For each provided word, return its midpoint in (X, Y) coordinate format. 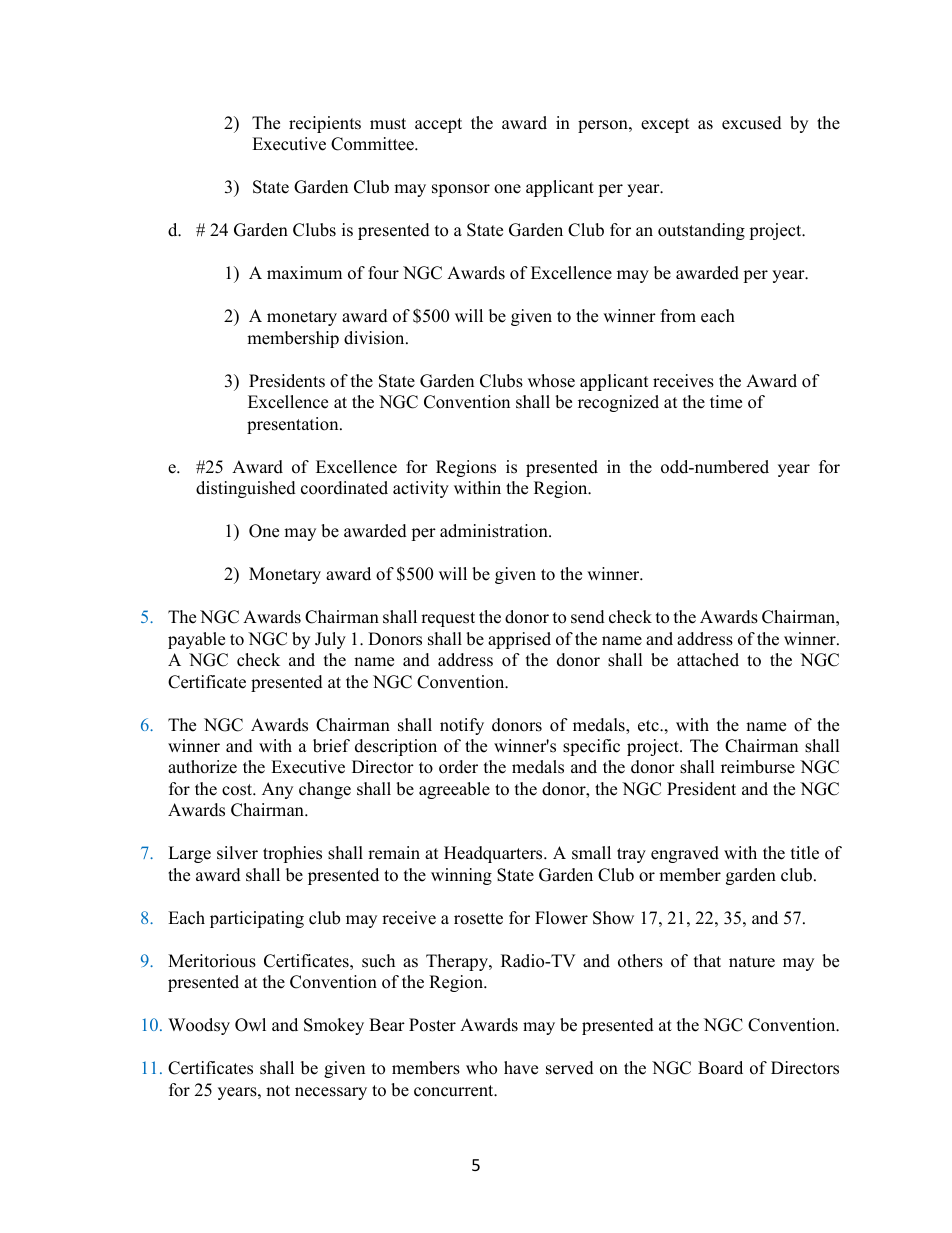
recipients (325, 124)
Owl (250, 1025)
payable (196, 640)
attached (708, 660)
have (521, 1068)
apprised (519, 640)
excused (752, 123)
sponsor (461, 190)
